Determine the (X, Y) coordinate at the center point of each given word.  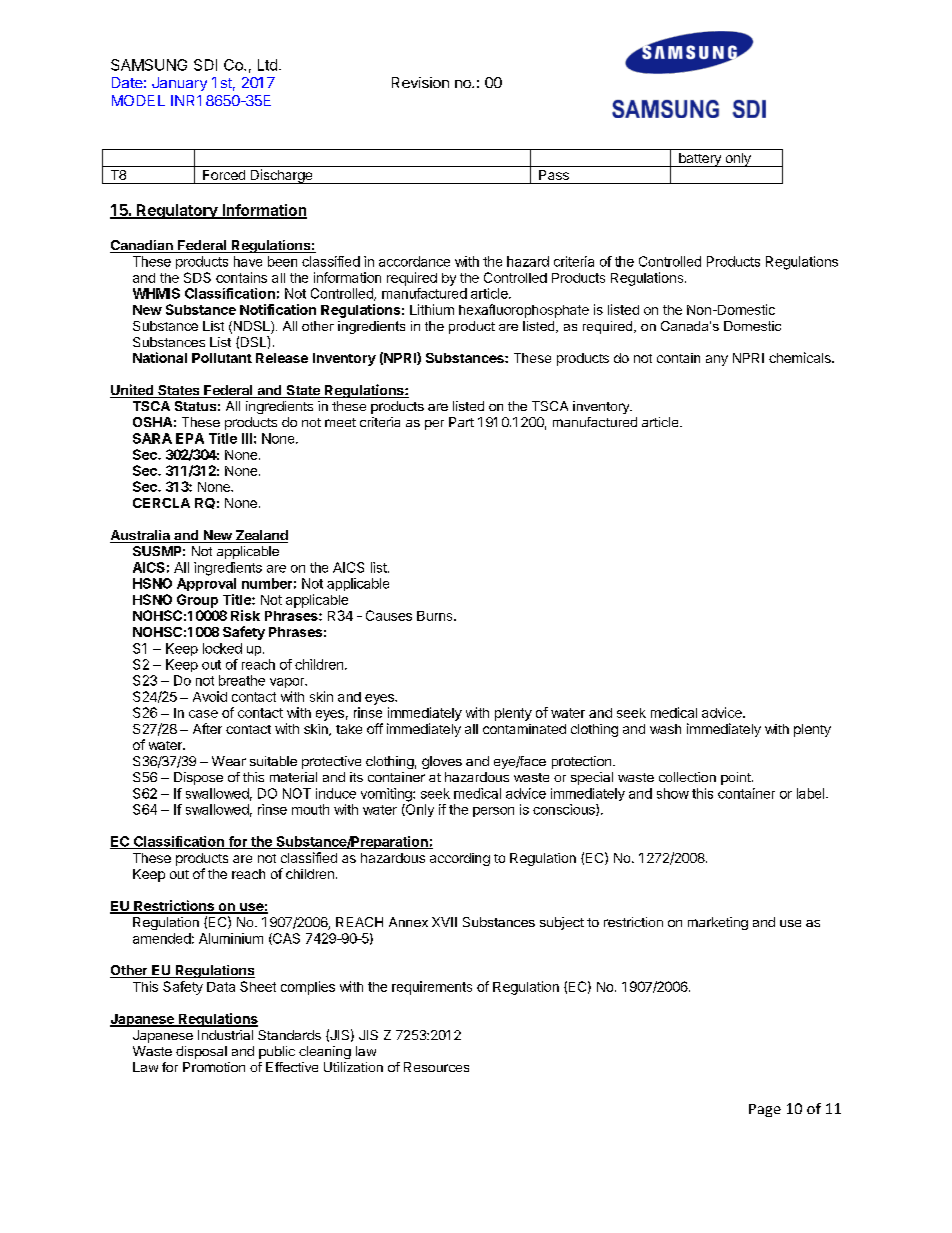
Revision (420, 82)
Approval (206, 584)
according (460, 859)
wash (665, 729)
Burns (436, 616)
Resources (436, 1067)
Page (765, 1110)
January (179, 84)
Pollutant (222, 358)
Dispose (198, 778)
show (673, 793)
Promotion (214, 1067)
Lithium (432, 309)
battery (699, 160)
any (717, 360)
